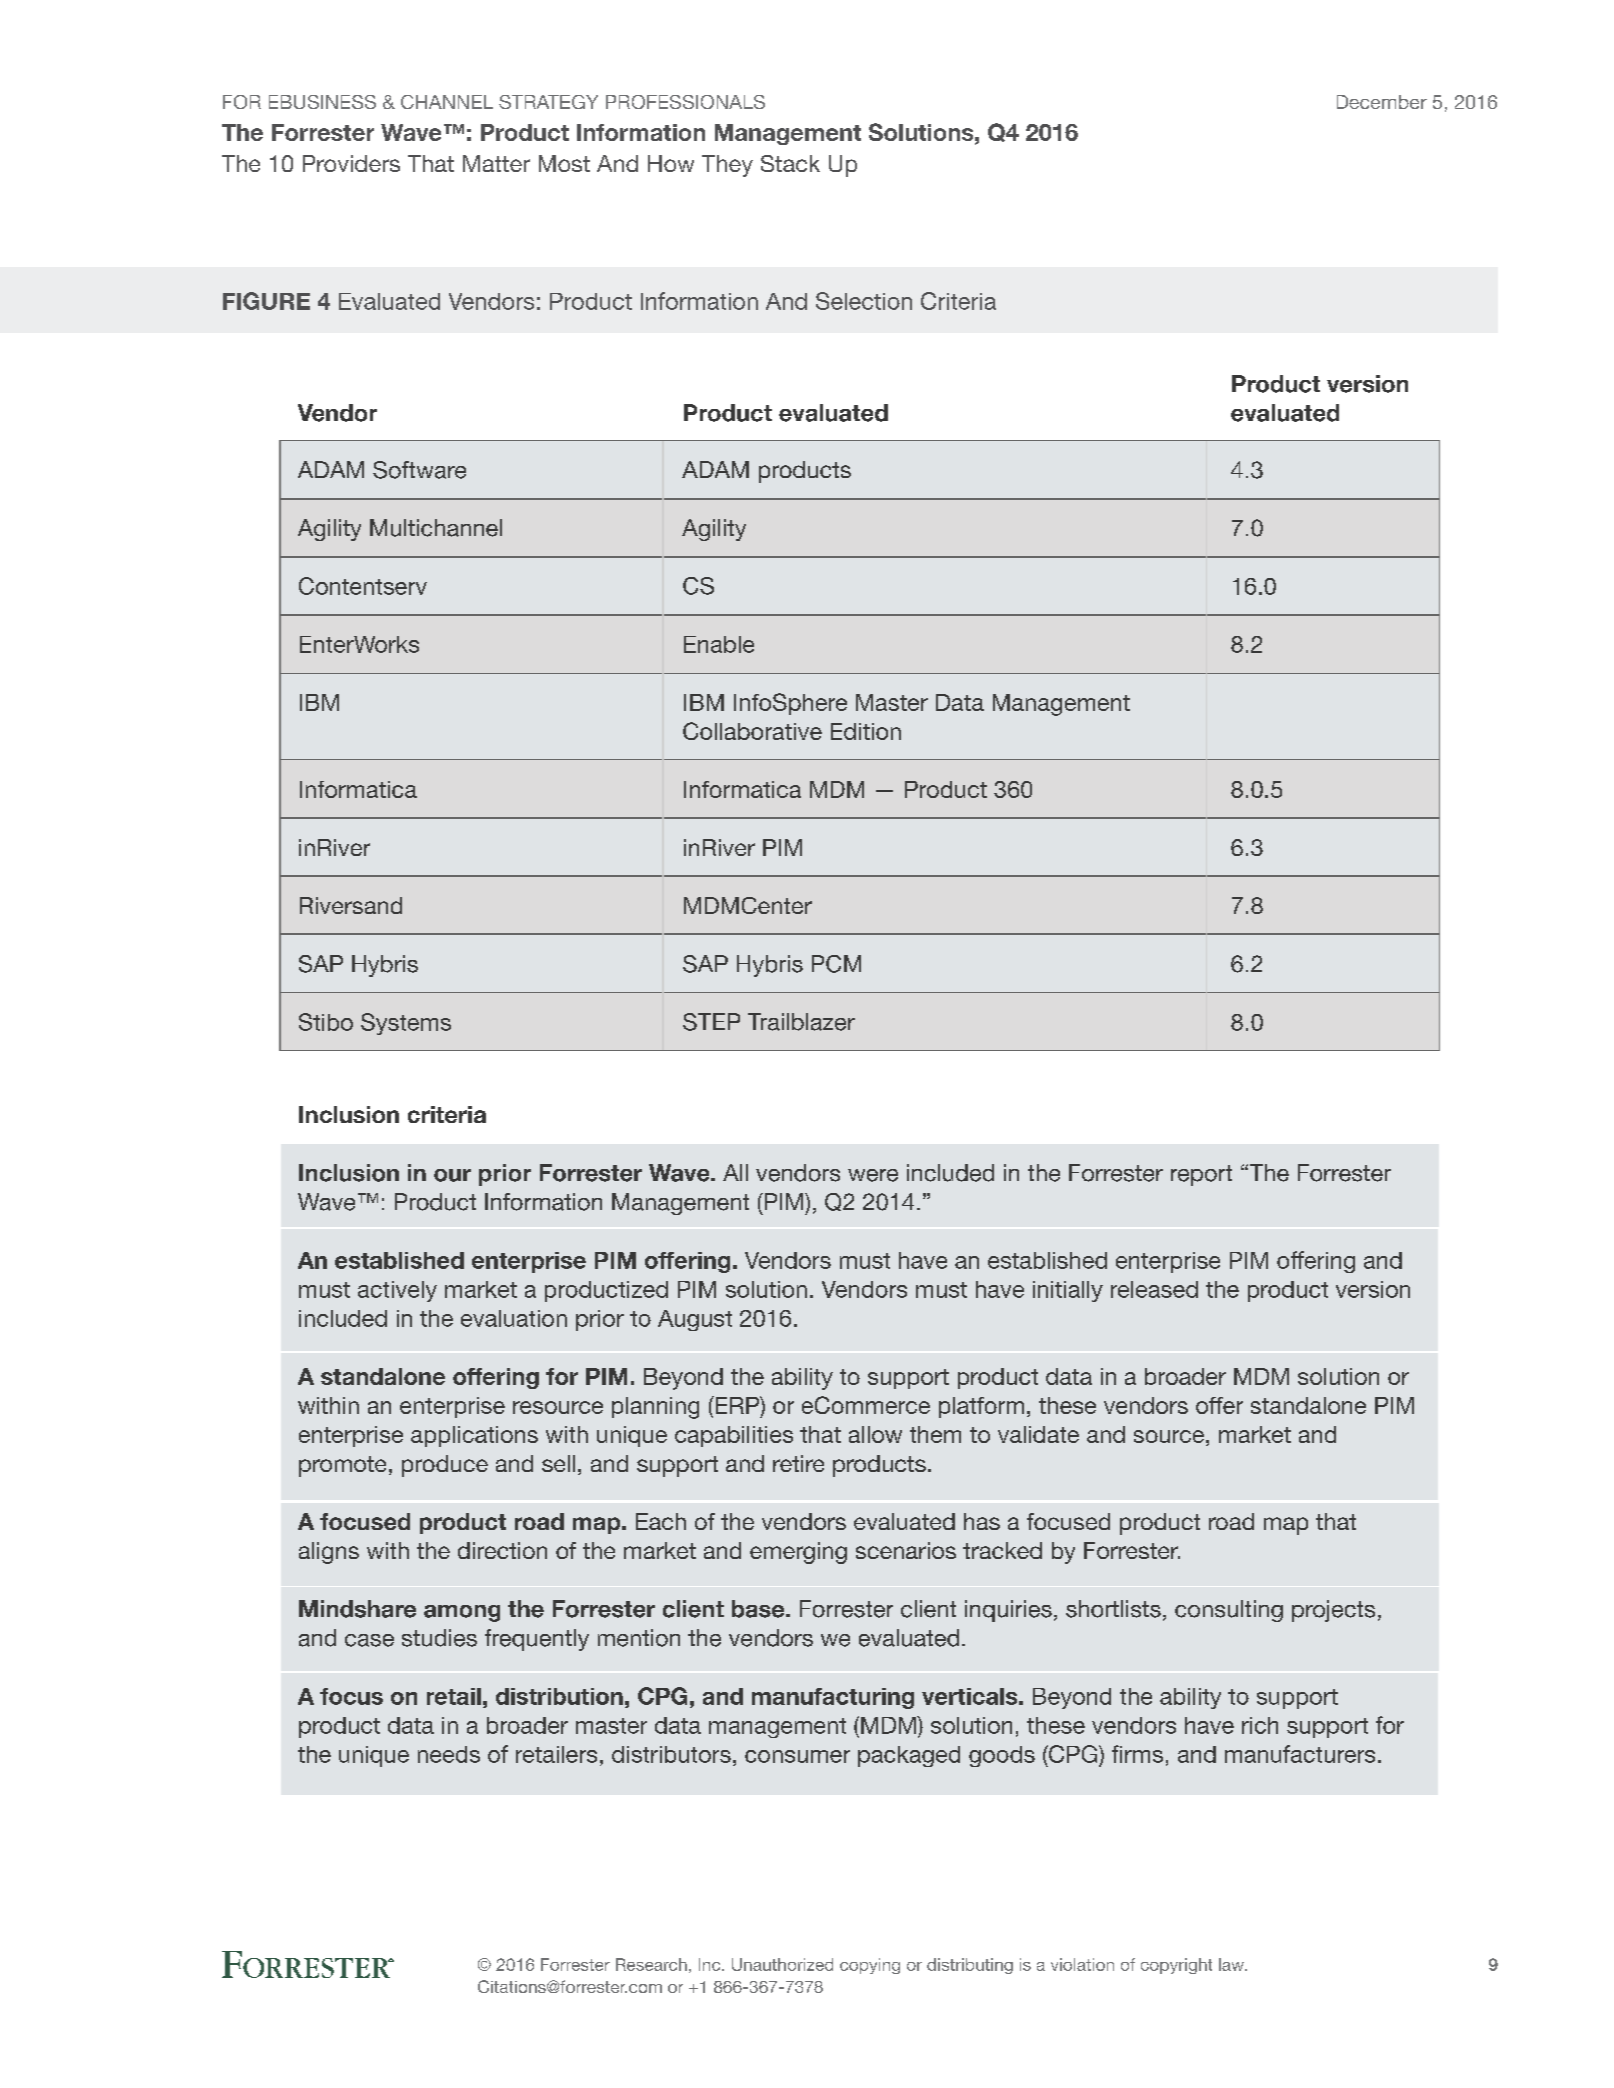 Image resolution: width=1614 pixels, height=2088 pixels. Describe the element at coordinates (695, 1320) in the image. I see `August` at that location.
